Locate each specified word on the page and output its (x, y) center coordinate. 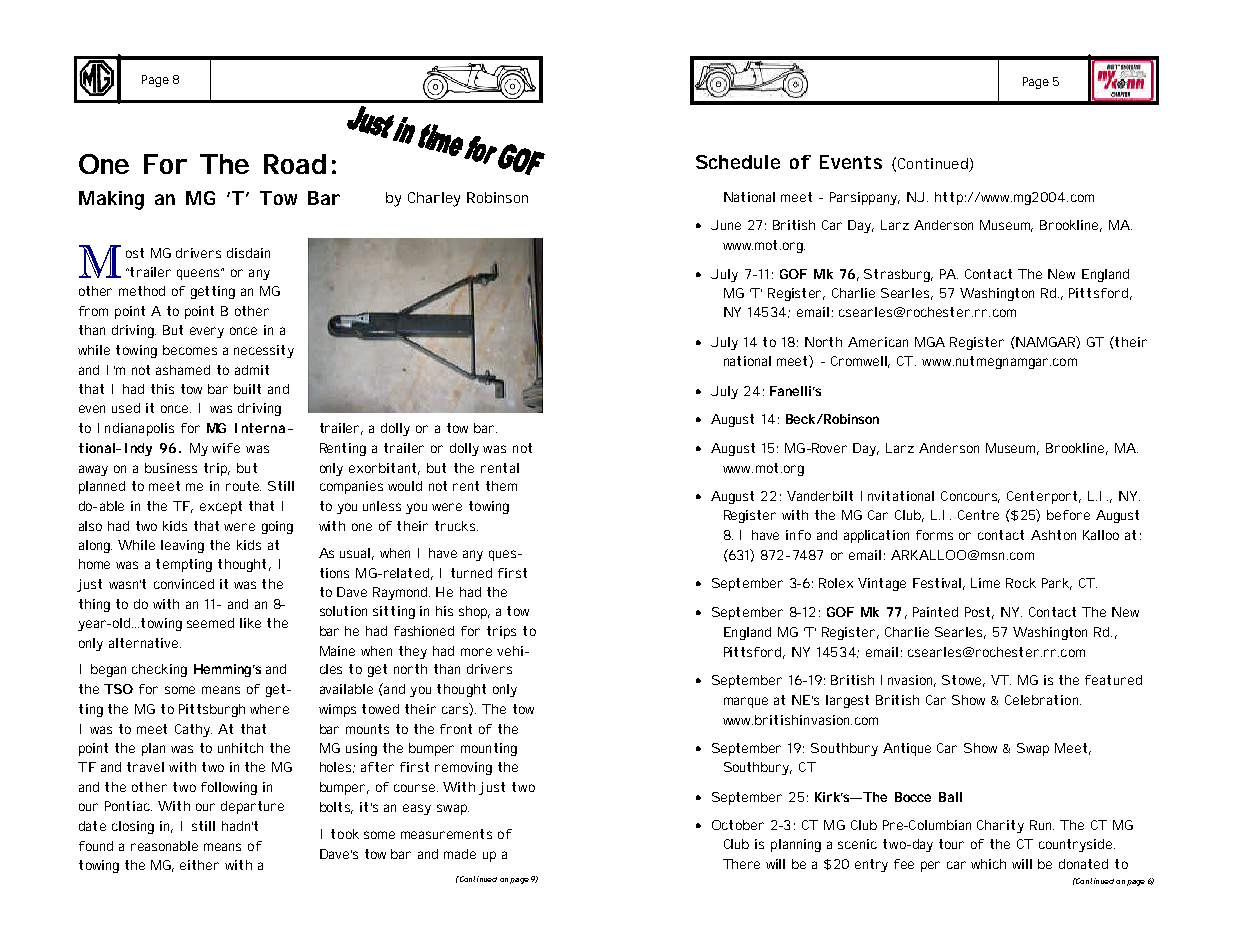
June (726, 225)
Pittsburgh (212, 710)
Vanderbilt (820, 496)
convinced (184, 584)
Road (295, 164)
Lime (985, 583)
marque (746, 702)
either (199, 865)
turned (471, 573)
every (207, 332)
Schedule (738, 162)
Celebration (1043, 700)
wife (226, 448)
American (878, 342)
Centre (978, 515)
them (501, 486)
